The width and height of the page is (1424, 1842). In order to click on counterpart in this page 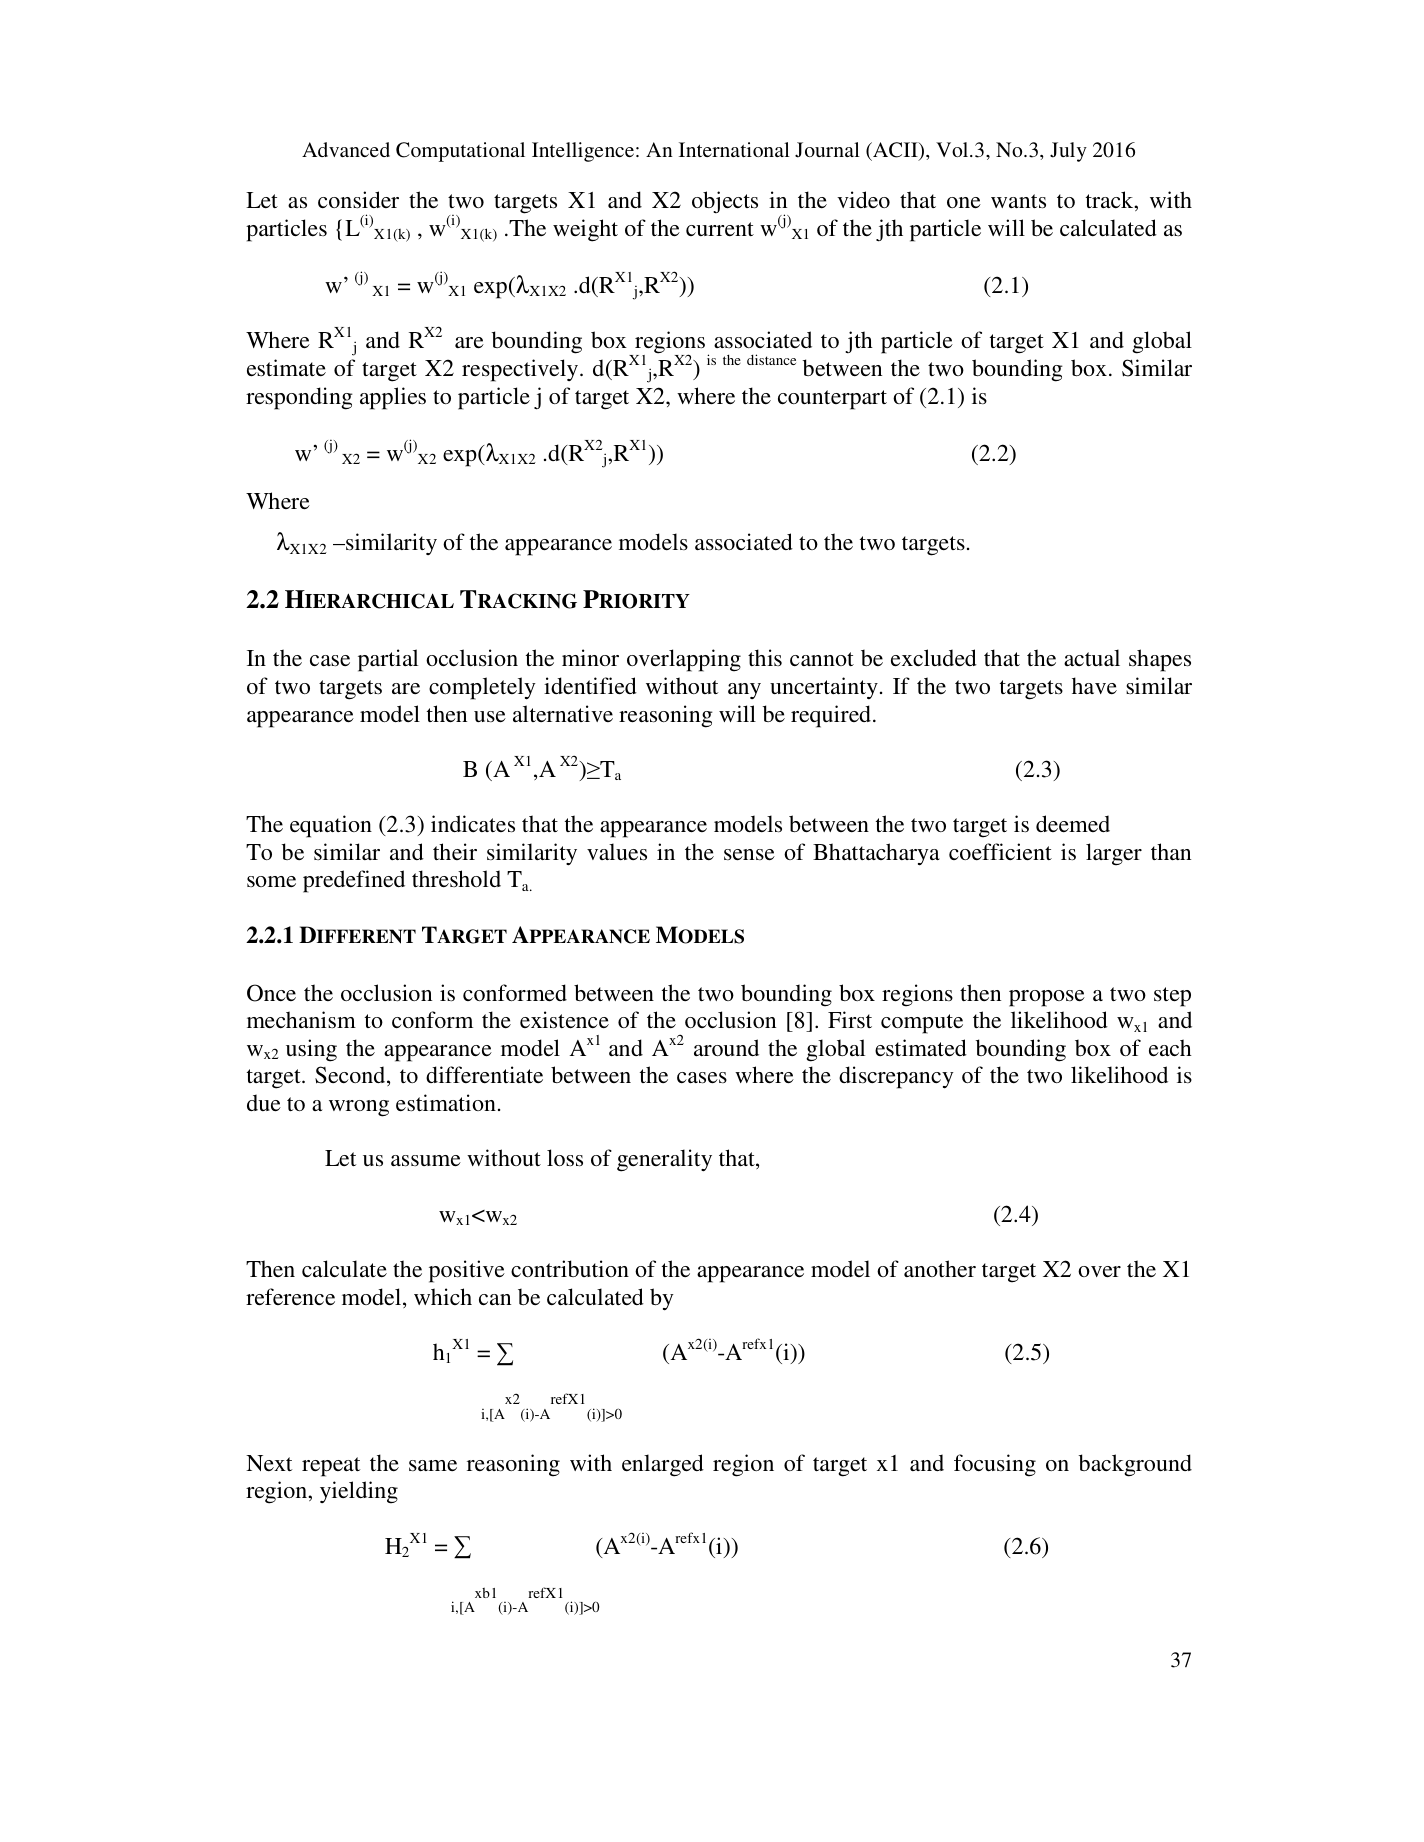, I will do `click(832, 400)`.
